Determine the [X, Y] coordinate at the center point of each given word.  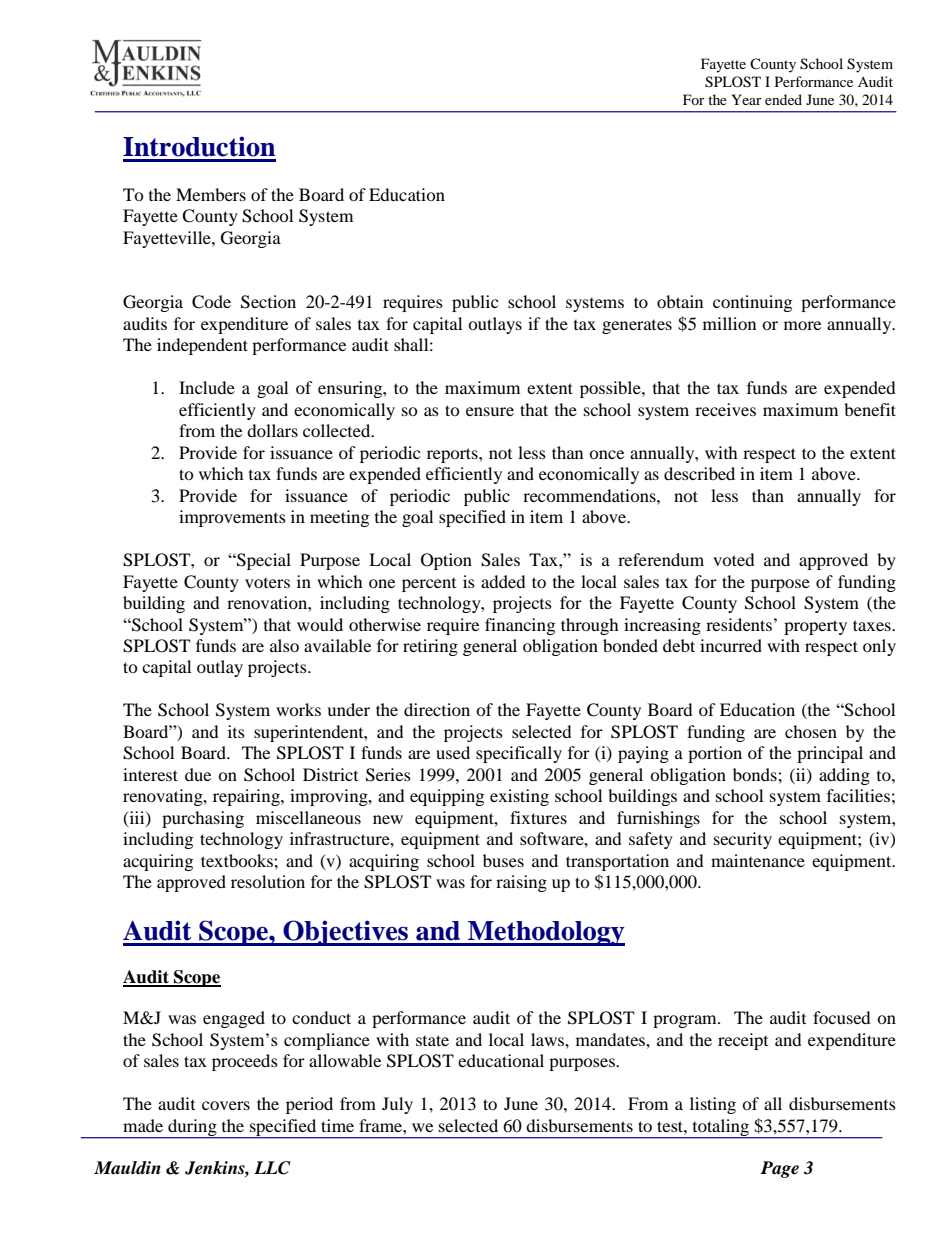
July [397, 1105]
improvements [232, 518]
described [699, 473]
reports [453, 455]
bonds [756, 774]
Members [211, 194]
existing [519, 797]
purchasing [203, 819]
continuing [752, 303]
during [192, 1128]
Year [746, 99]
